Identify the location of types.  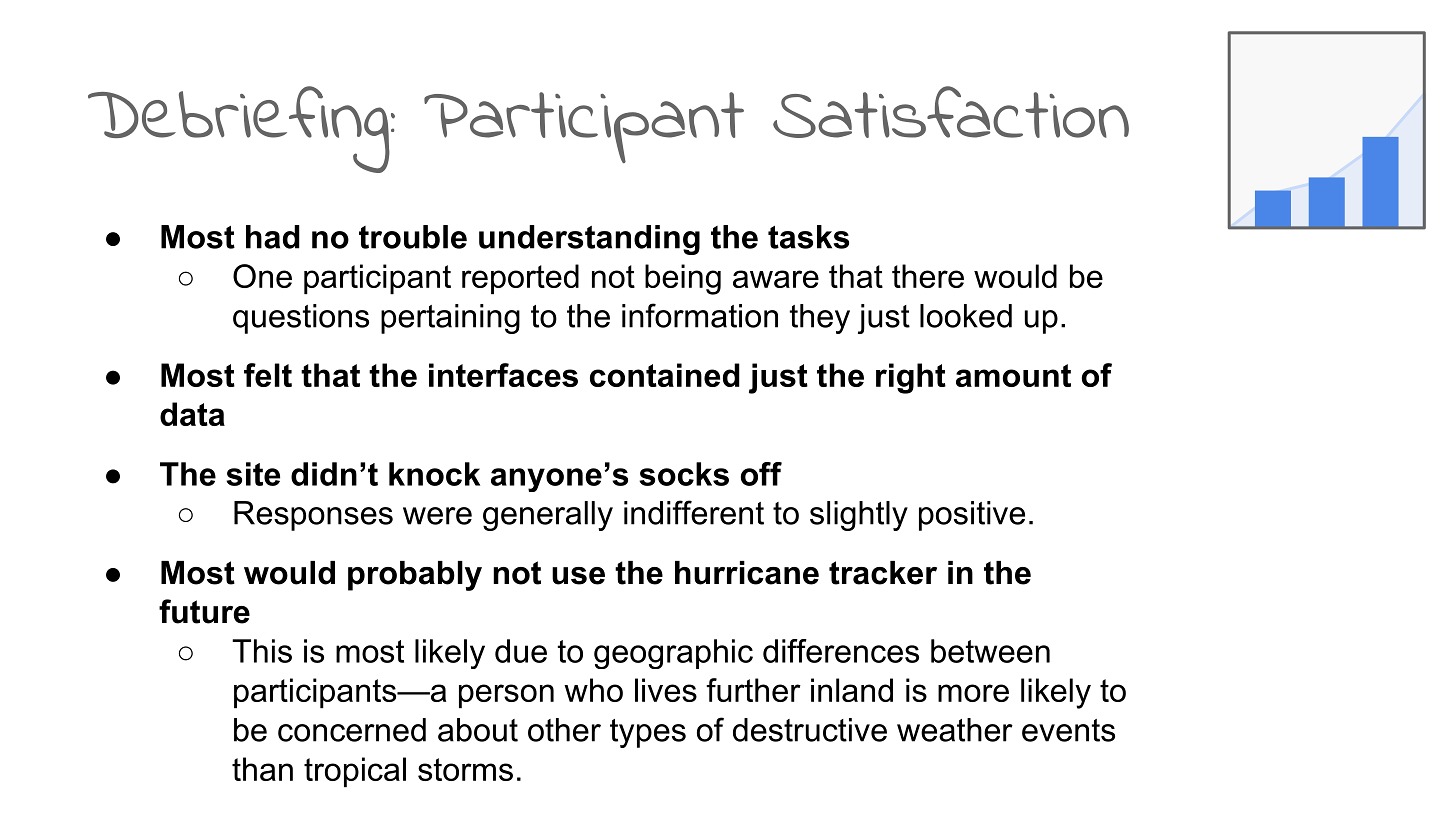
(648, 733).
